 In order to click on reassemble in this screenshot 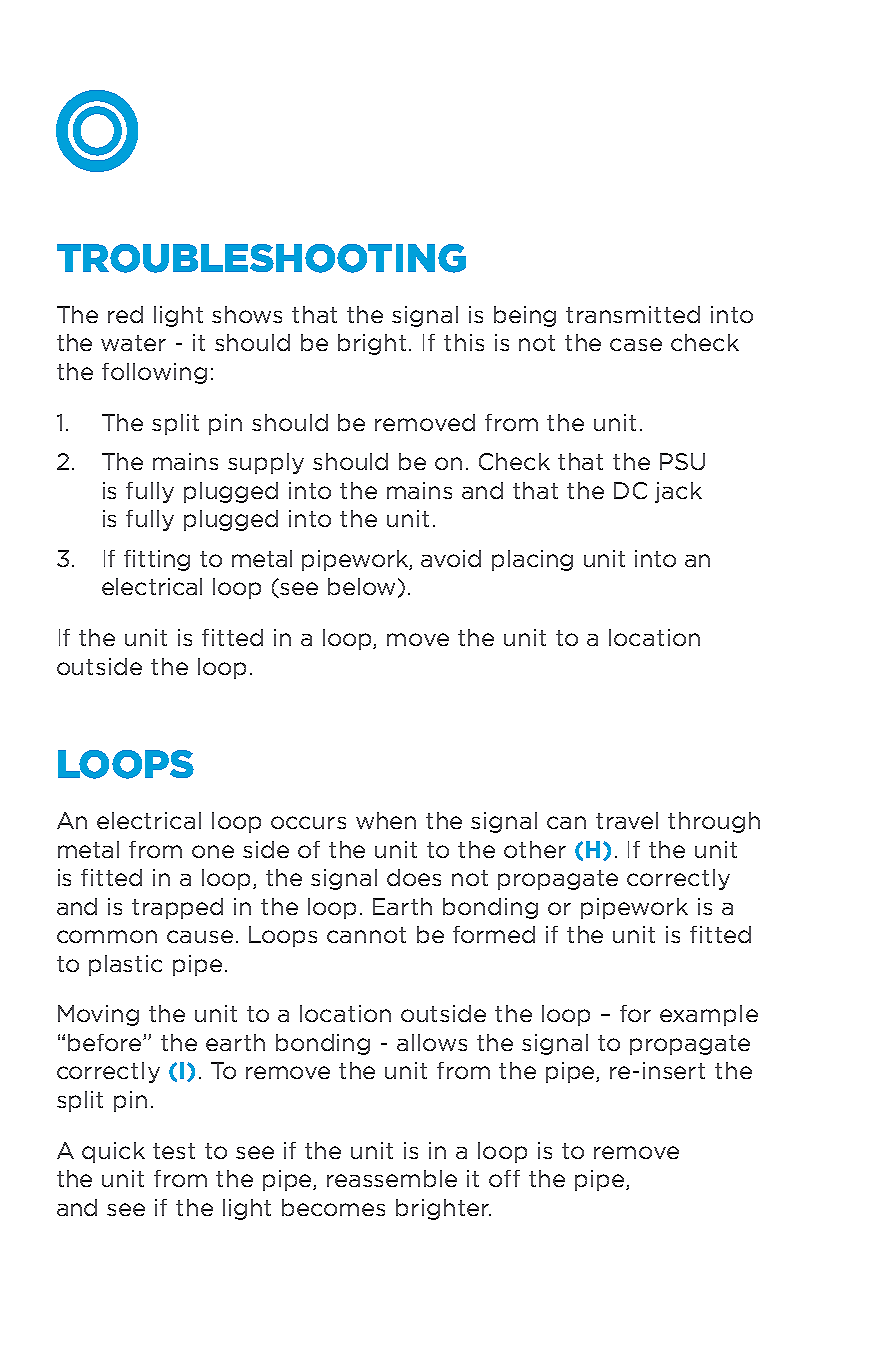, I will do `click(392, 1178)`.
